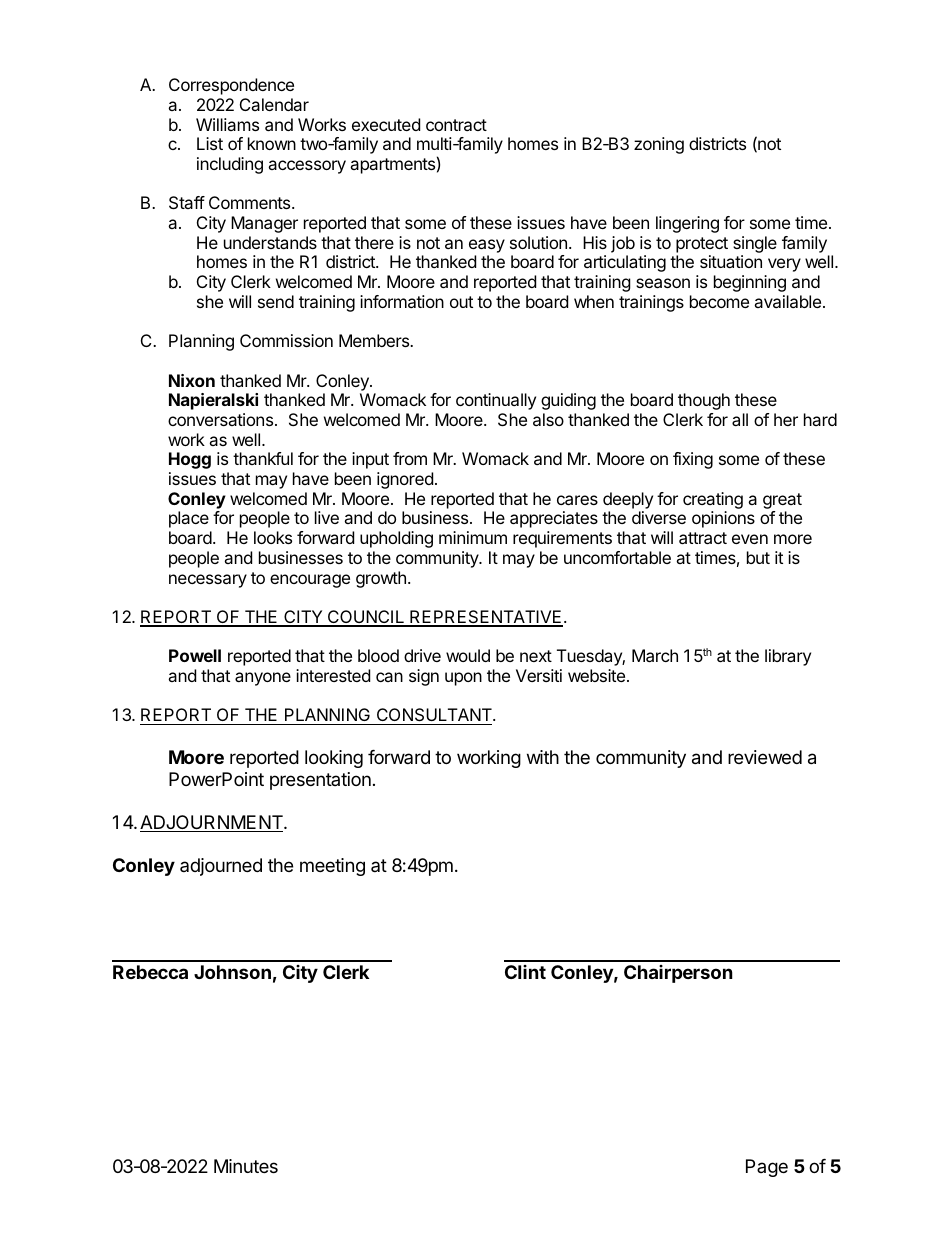  I want to click on contract, so click(456, 125).
